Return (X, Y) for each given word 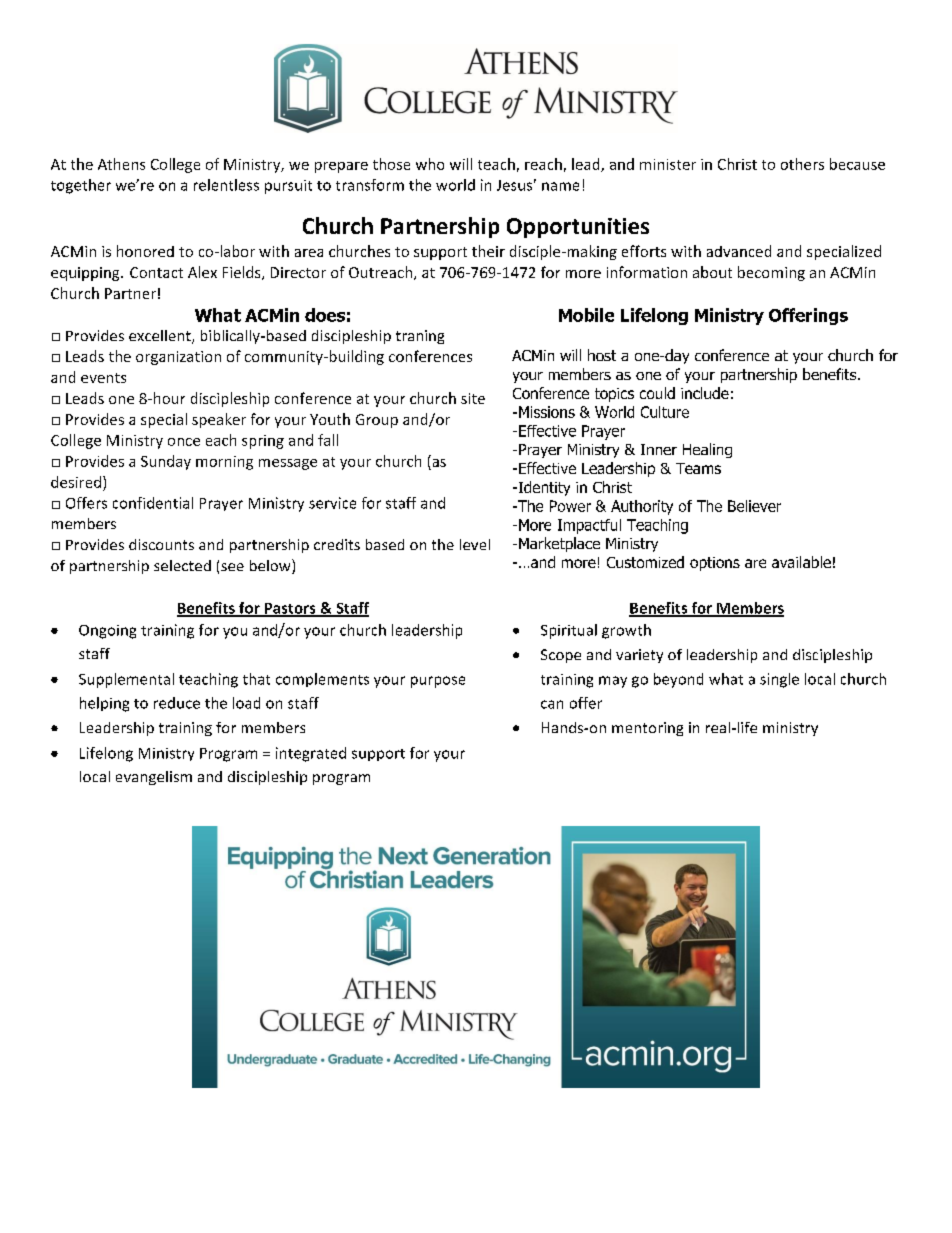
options (715, 564)
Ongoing (107, 632)
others (802, 164)
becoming (771, 273)
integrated (311, 754)
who (430, 164)
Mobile (586, 315)
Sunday (166, 462)
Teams (698, 468)
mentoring (647, 729)
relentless (226, 185)
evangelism (154, 778)
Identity (543, 488)
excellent (161, 337)
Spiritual (569, 631)
